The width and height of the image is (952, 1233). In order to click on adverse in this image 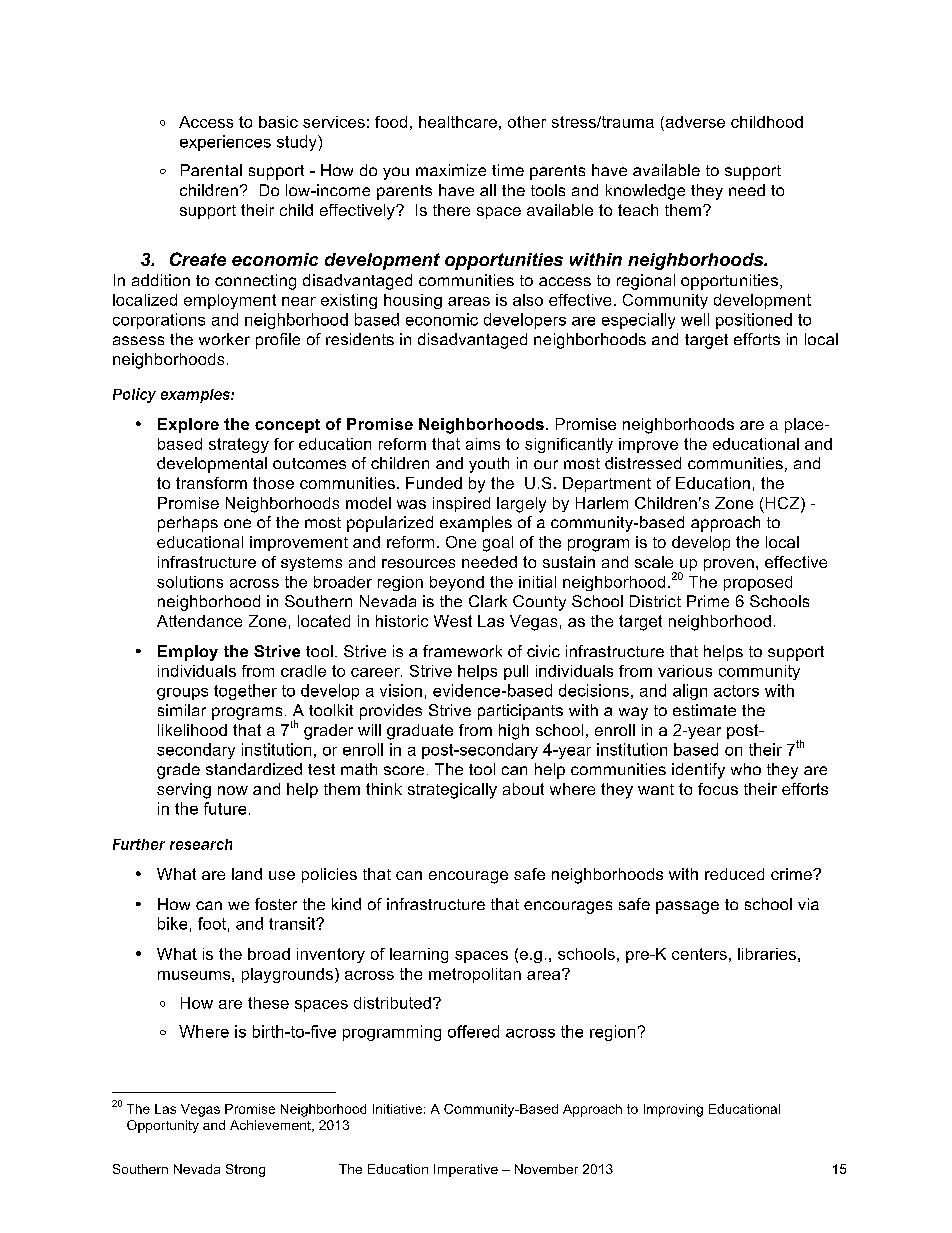, I will do `click(694, 122)`.
